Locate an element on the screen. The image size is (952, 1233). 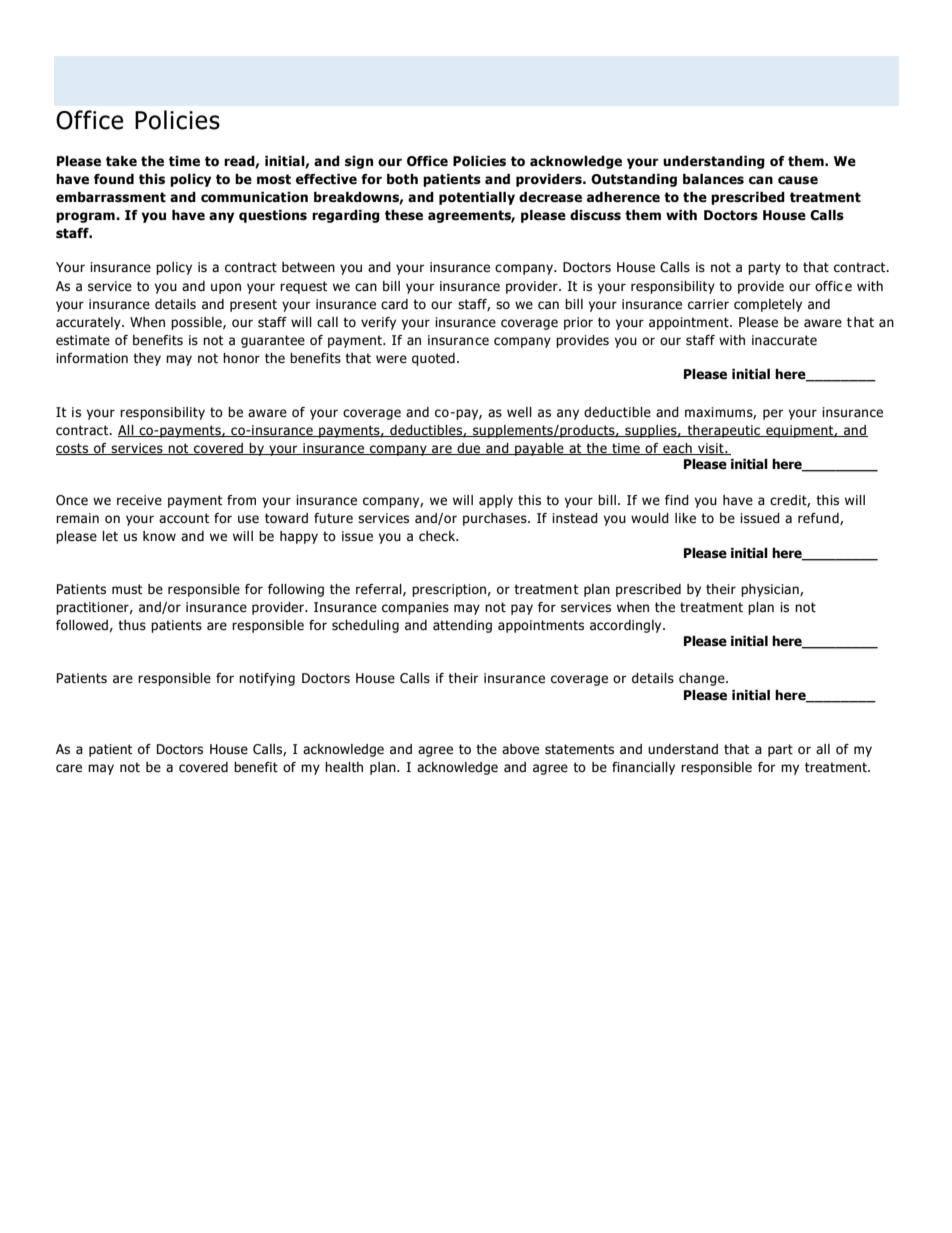
balances is located at coordinates (713, 179).
